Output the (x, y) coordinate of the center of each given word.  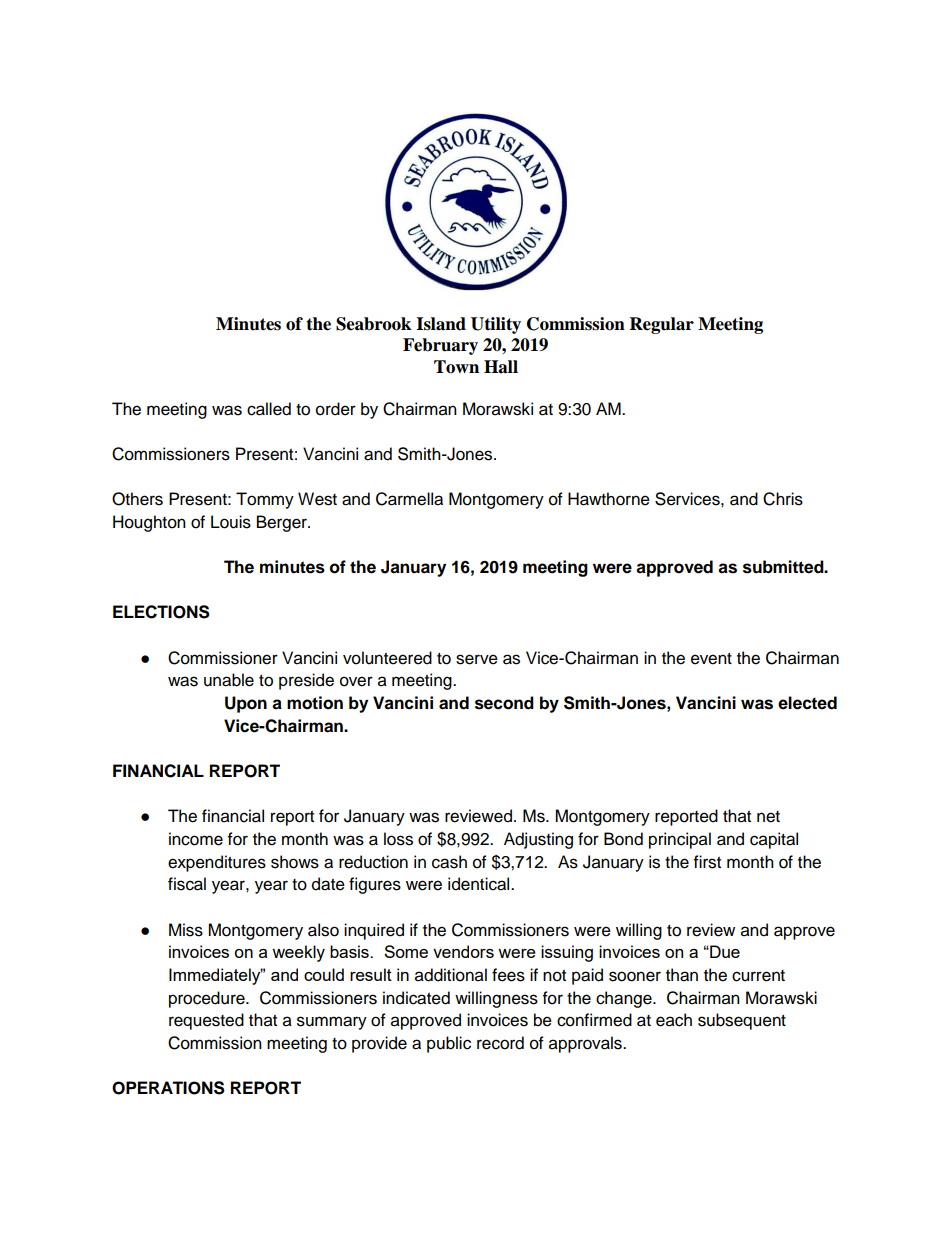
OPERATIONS (168, 1088)
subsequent (742, 1021)
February (440, 346)
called (269, 409)
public (449, 1044)
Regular (662, 325)
